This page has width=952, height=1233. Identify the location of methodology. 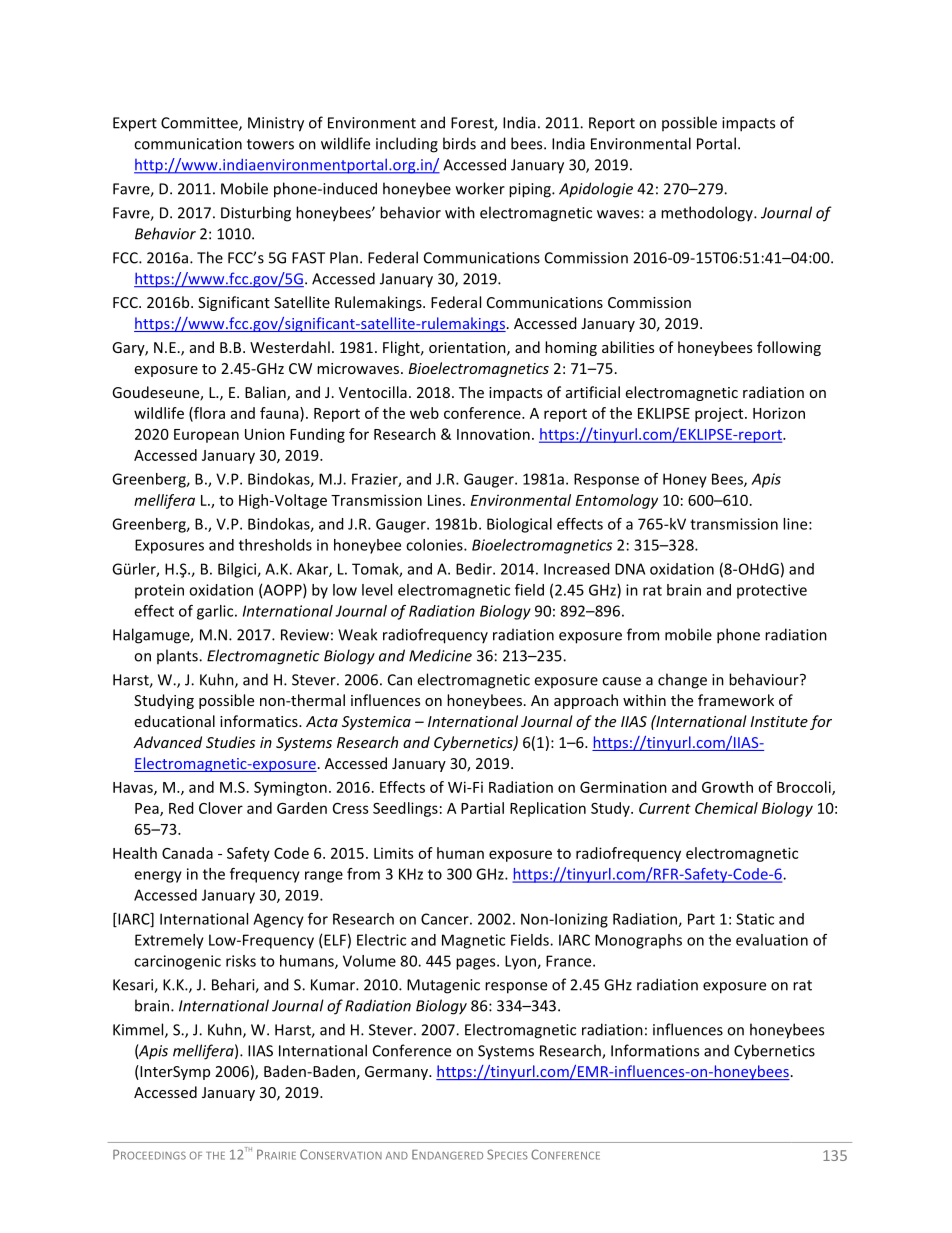
(708, 214).
